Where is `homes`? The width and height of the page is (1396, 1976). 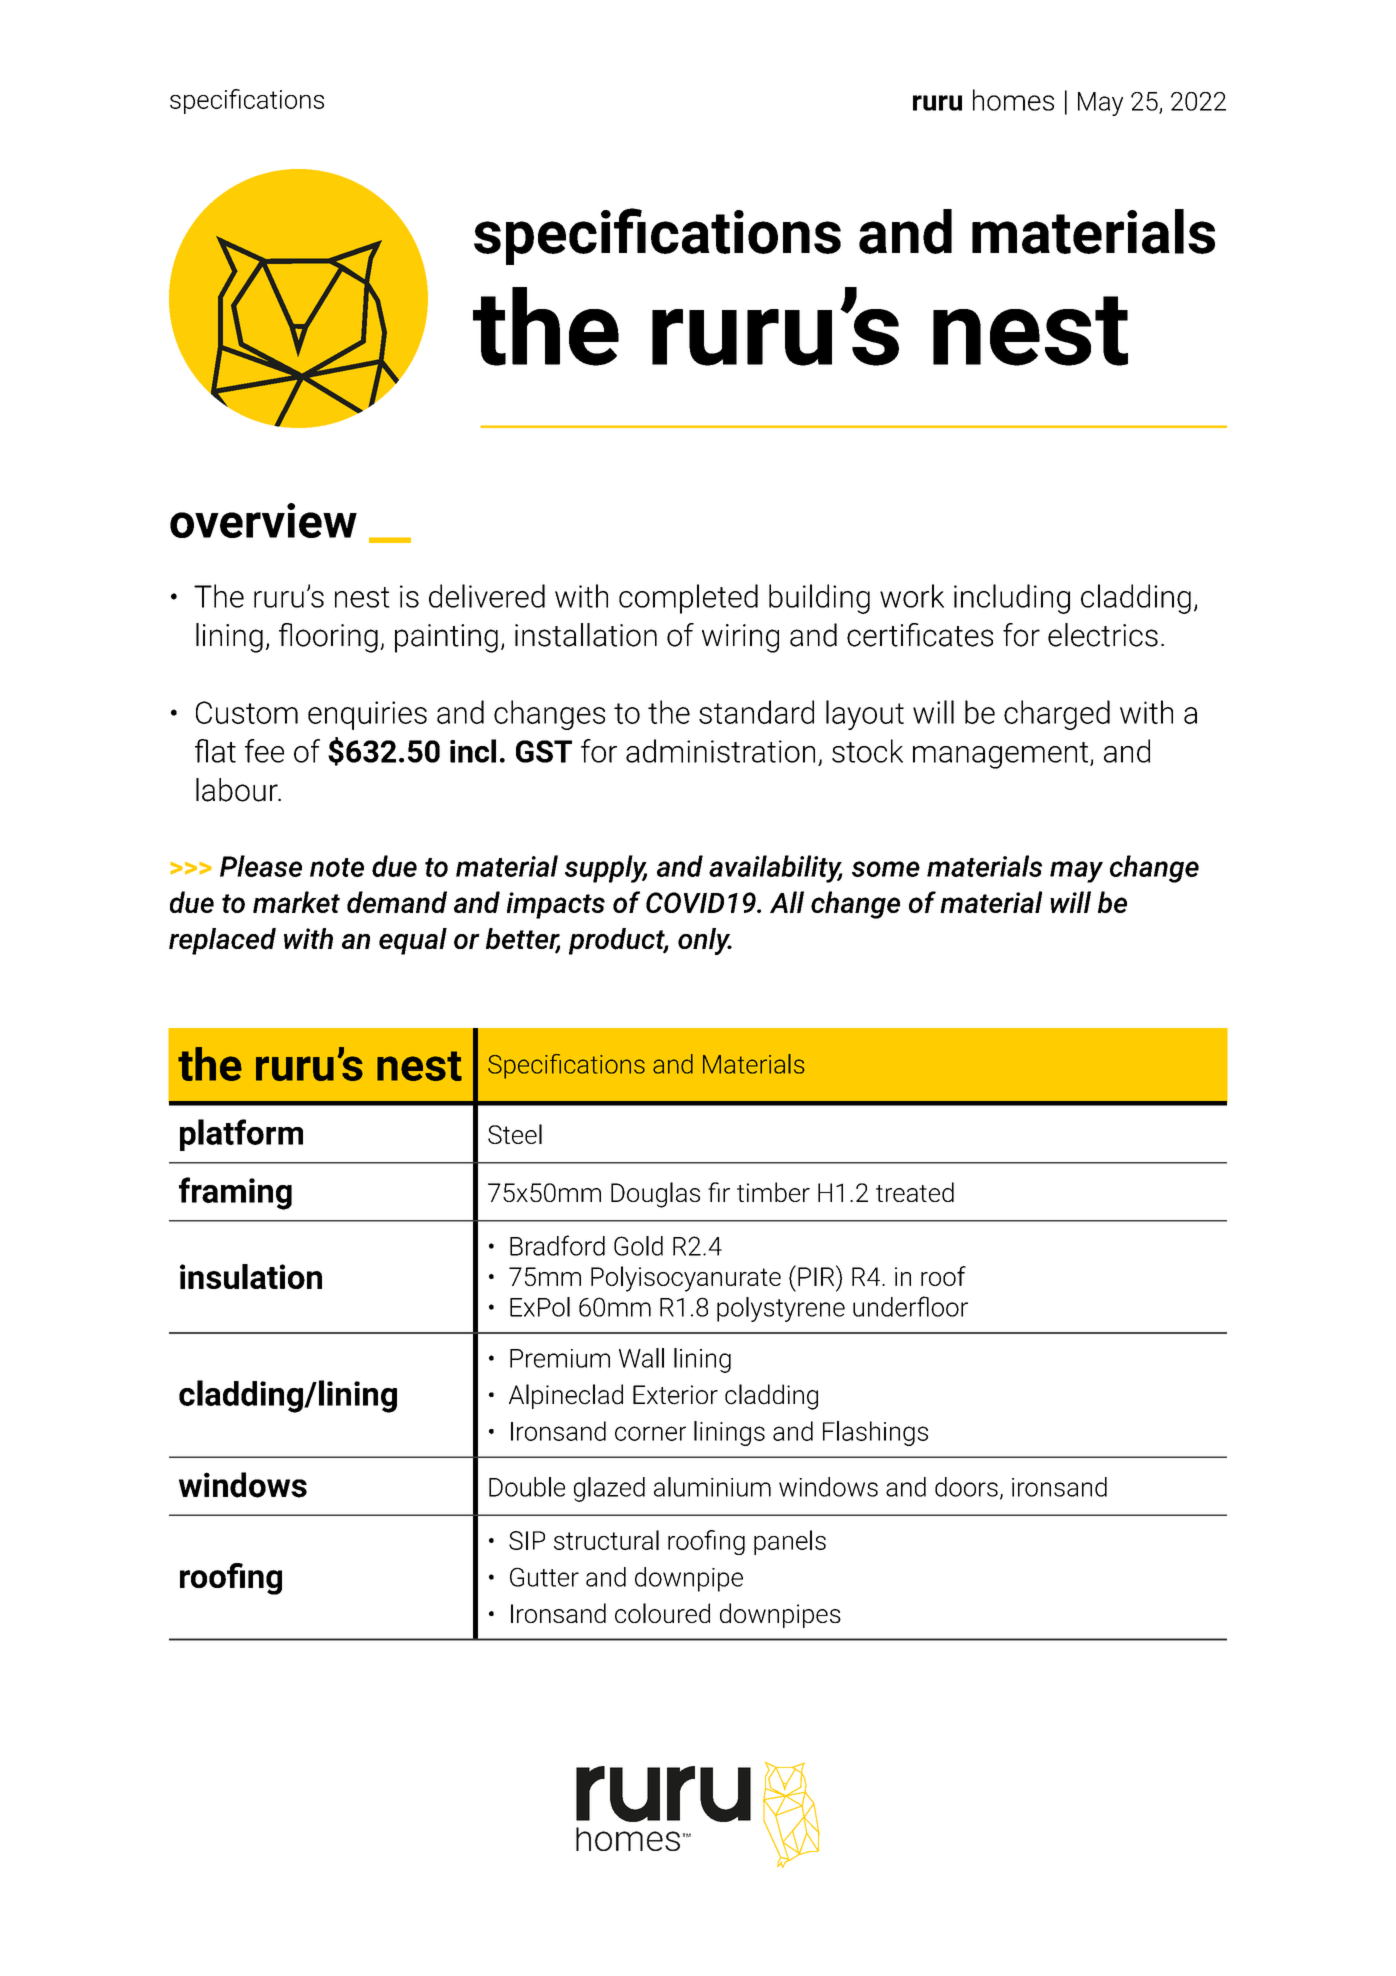
homes is located at coordinates (1013, 100).
